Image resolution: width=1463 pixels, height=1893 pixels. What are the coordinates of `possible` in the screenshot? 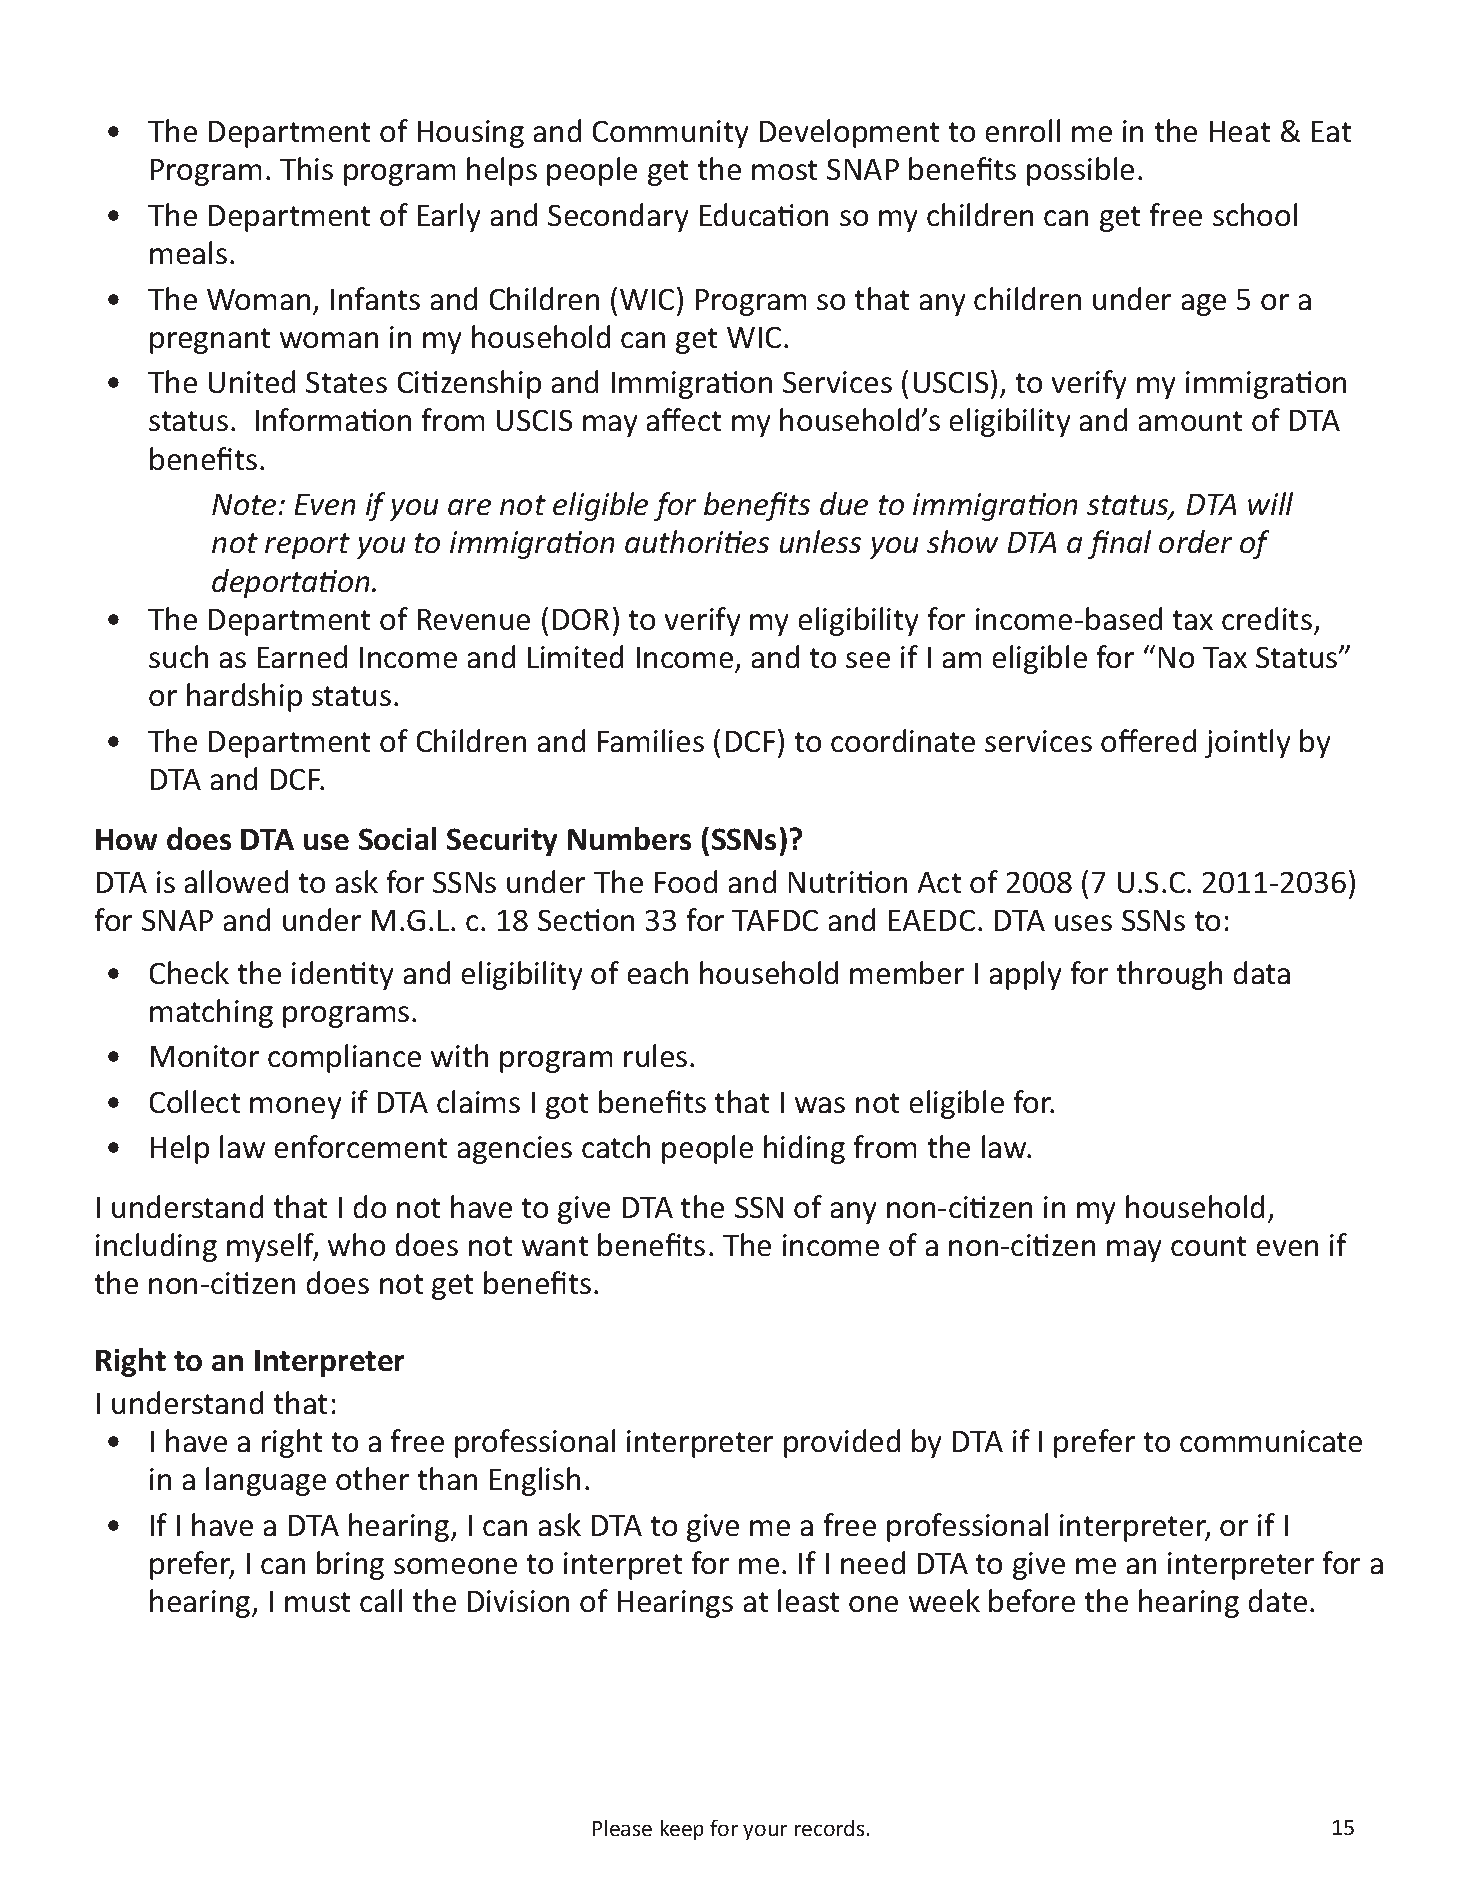 It's located at (1080, 171).
